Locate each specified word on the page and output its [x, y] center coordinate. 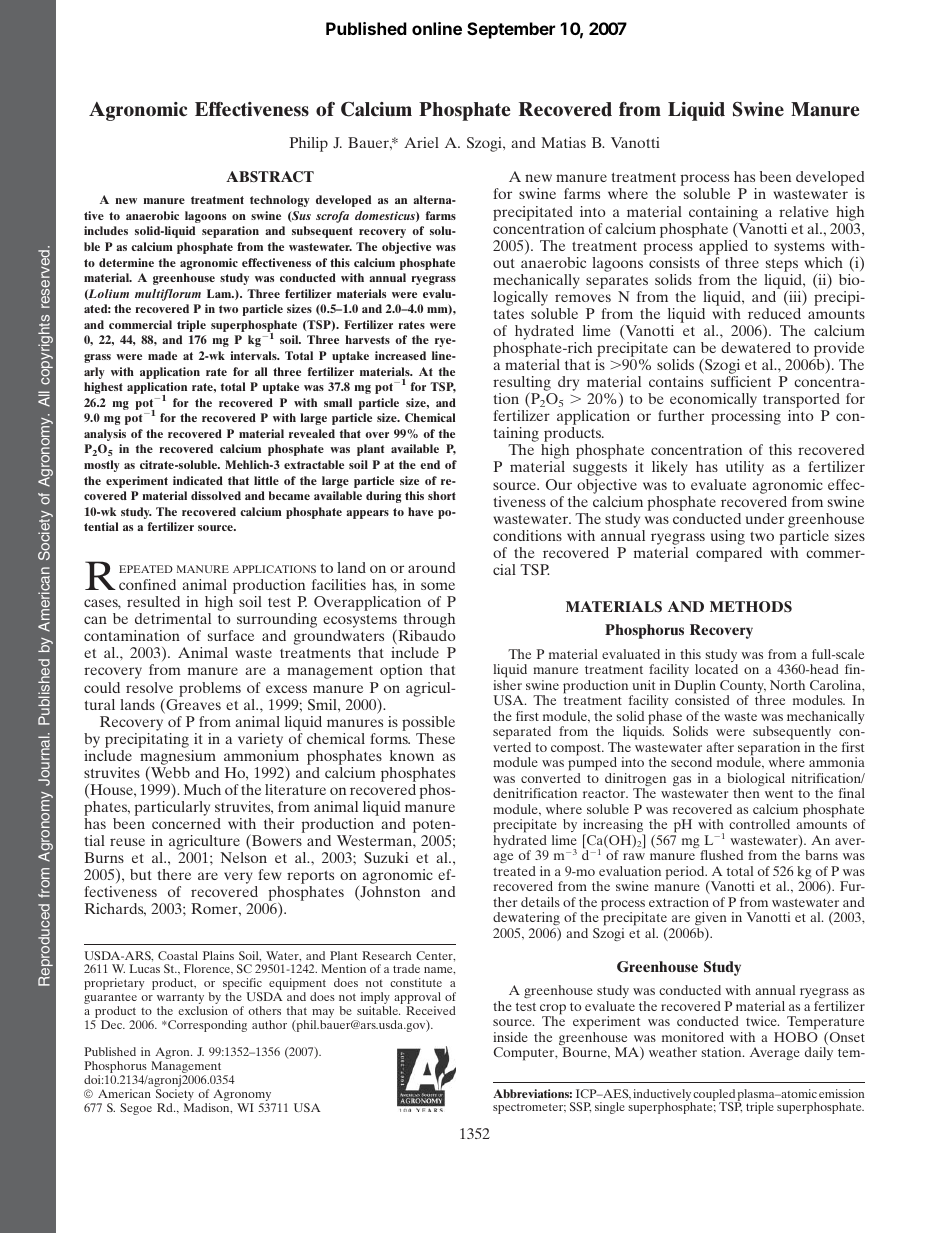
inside [510, 1037]
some [438, 586]
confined [147, 584]
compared [729, 554]
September [511, 30]
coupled [714, 1096]
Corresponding [207, 1026]
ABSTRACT [270, 177]
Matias [563, 142]
